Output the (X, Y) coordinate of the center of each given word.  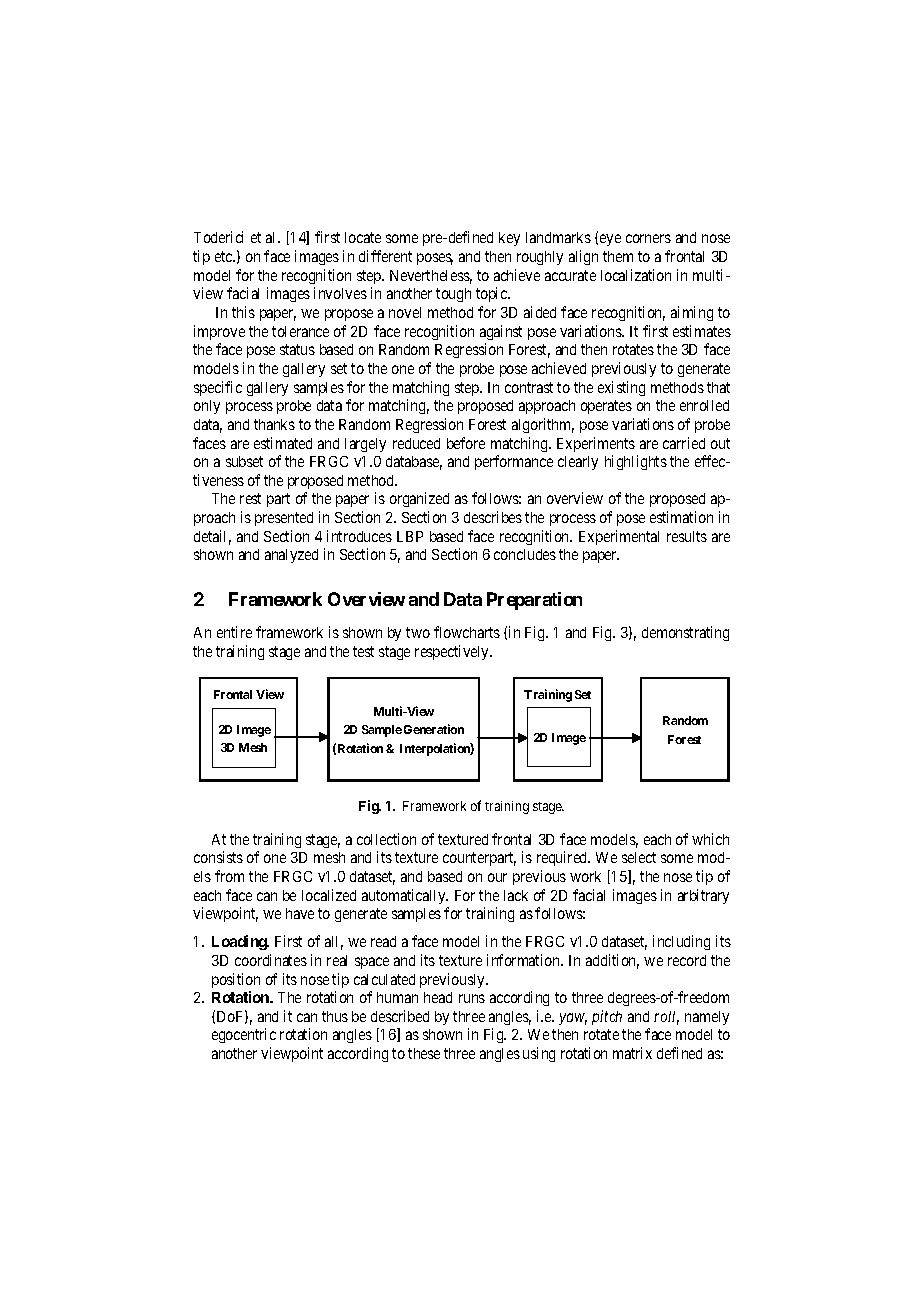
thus (335, 1016)
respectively (453, 652)
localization (636, 275)
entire (234, 632)
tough (453, 295)
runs (472, 998)
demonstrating (685, 633)
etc (224, 256)
